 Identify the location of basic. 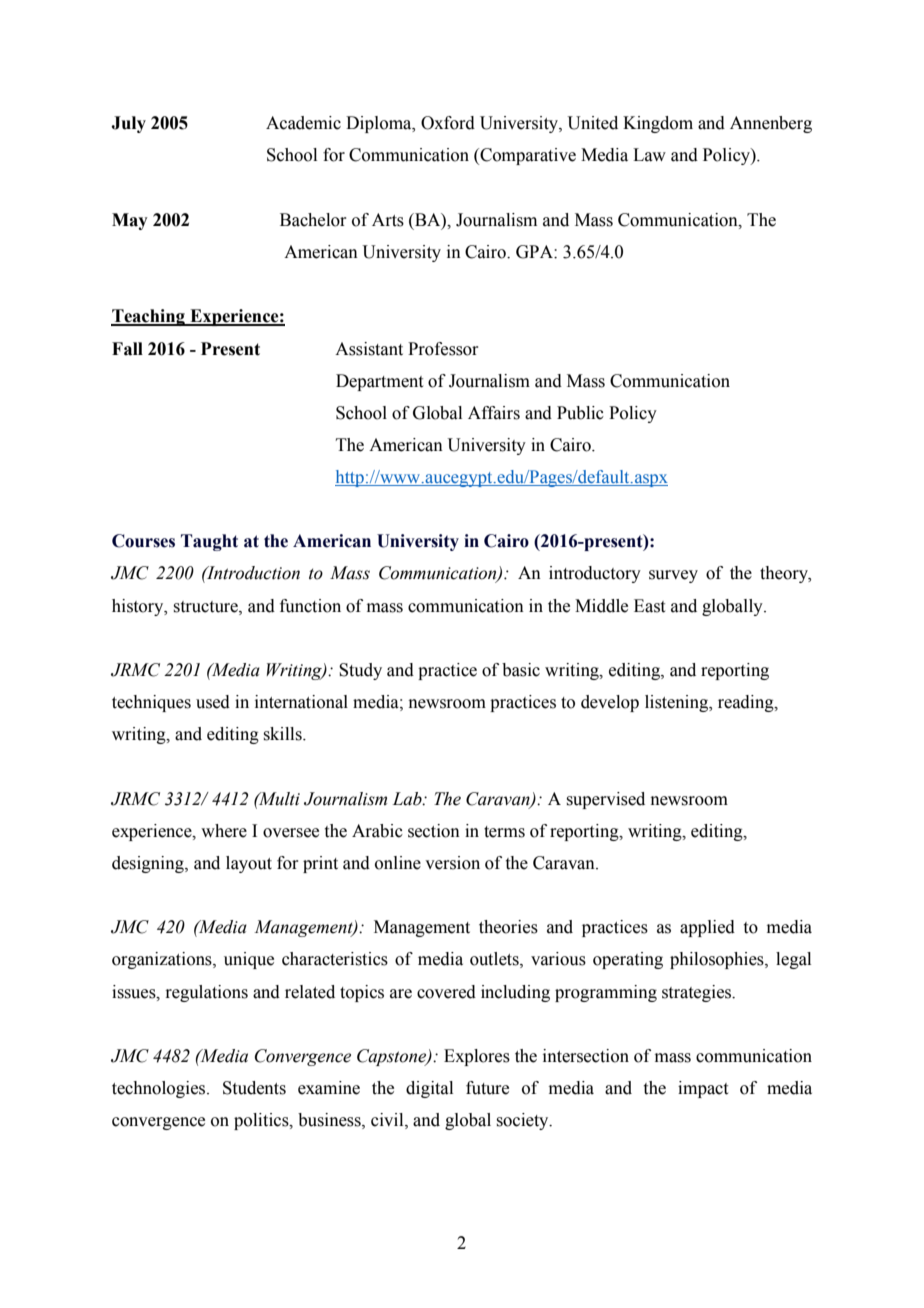
(521, 670).
